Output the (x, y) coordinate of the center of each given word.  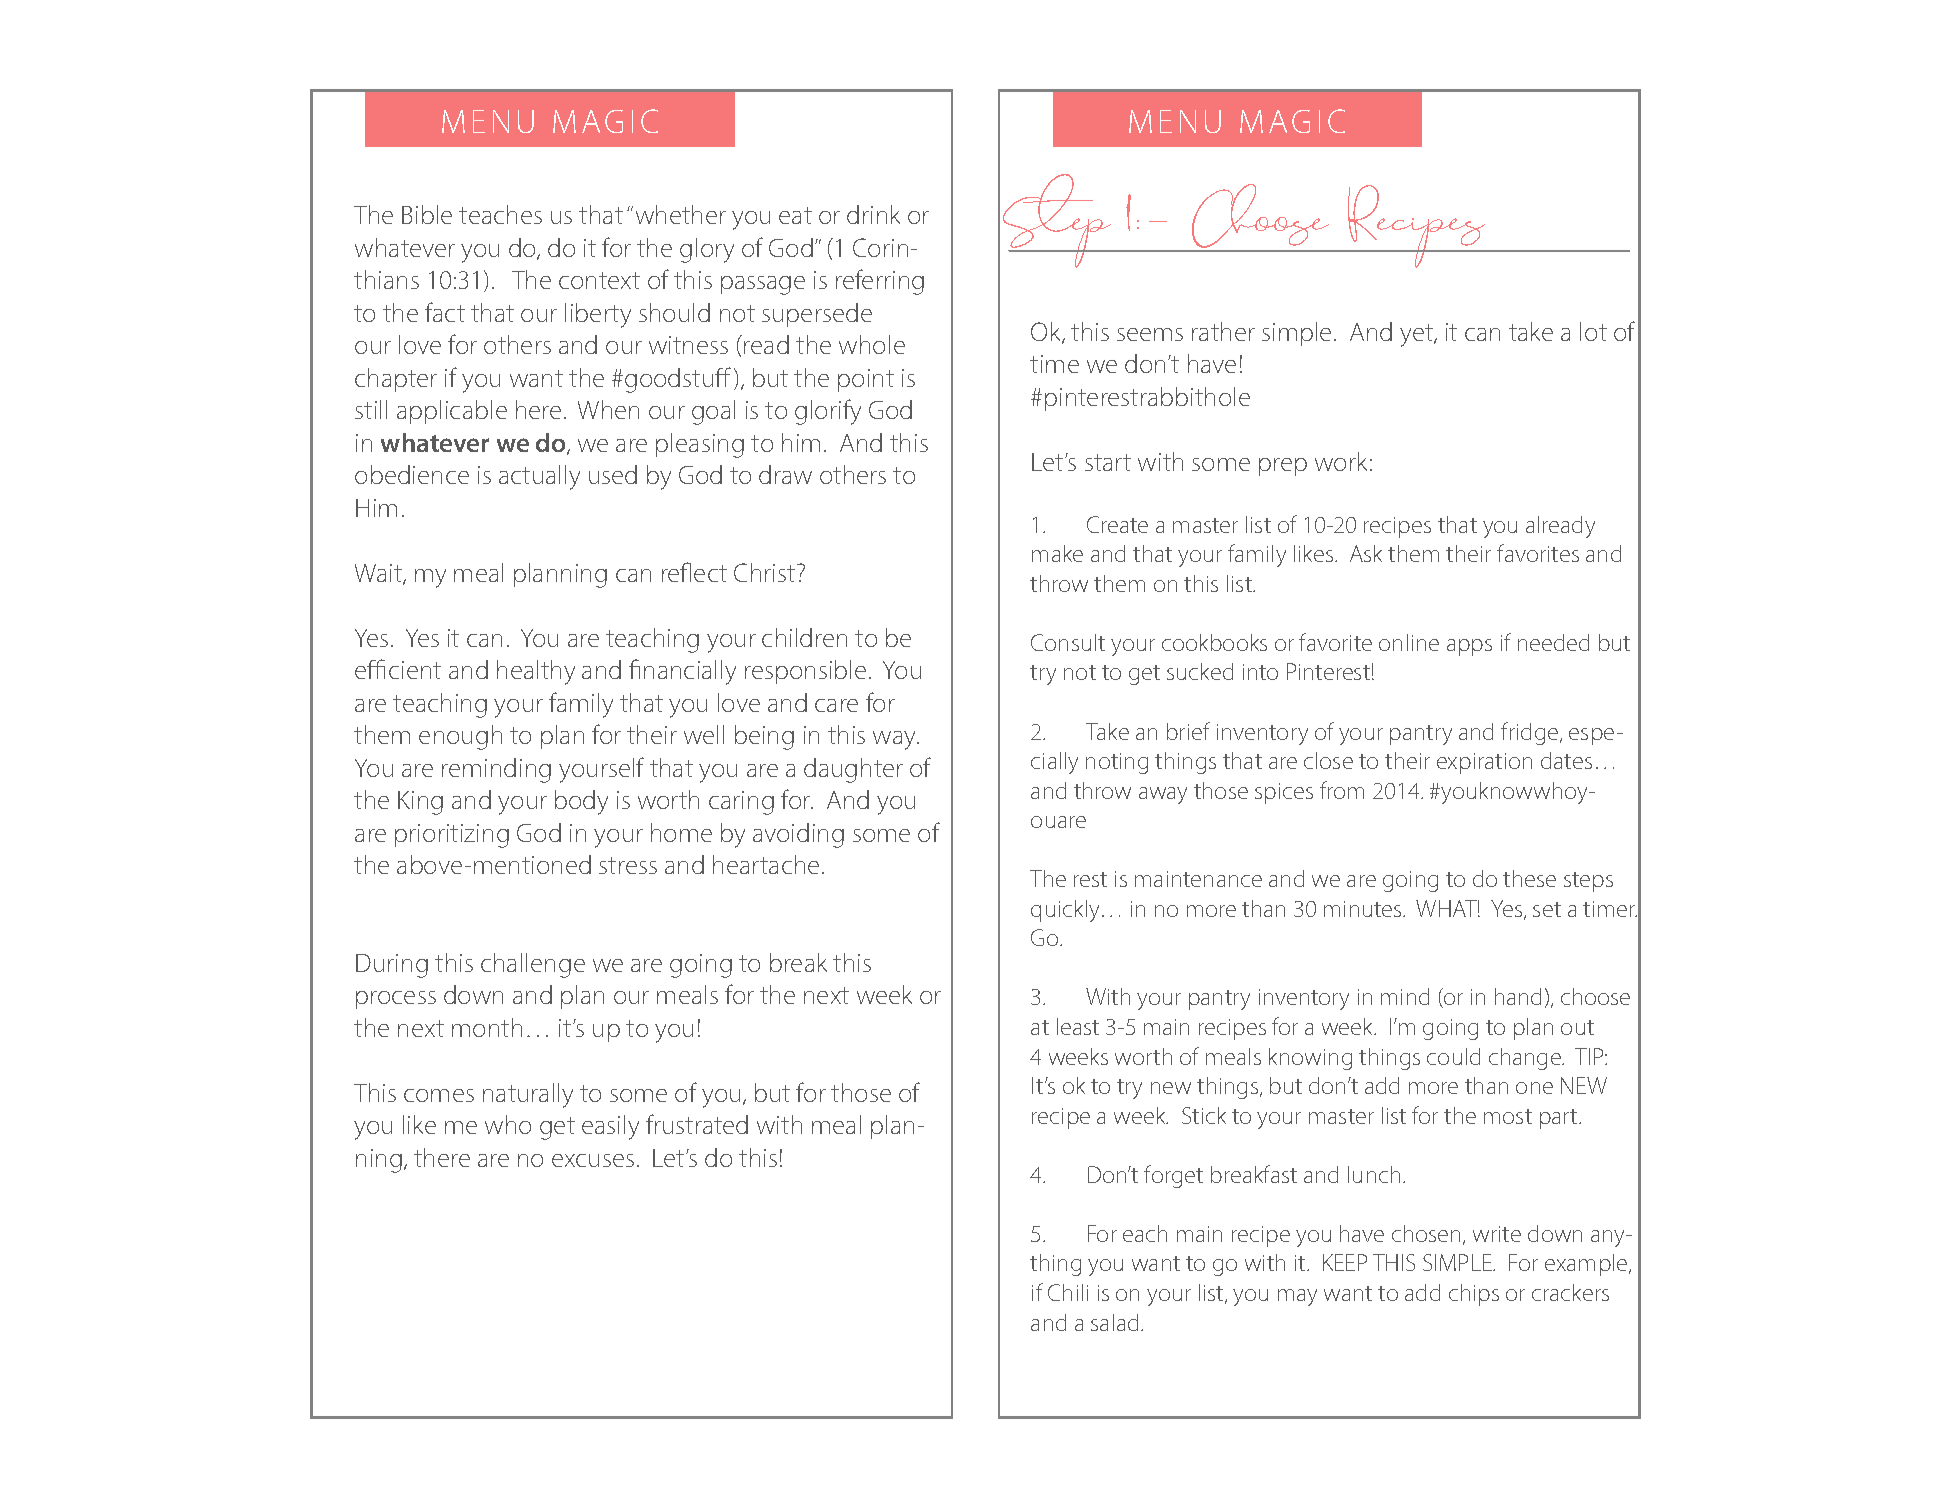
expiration (1484, 763)
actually (539, 477)
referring (880, 282)
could (1453, 1056)
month (487, 1027)
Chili (1068, 1292)
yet (1417, 335)
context (599, 280)
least (1078, 1026)
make (1057, 553)
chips (1474, 1295)
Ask (1366, 553)
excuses (593, 1160)
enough (460, 737)
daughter (853, 770)
